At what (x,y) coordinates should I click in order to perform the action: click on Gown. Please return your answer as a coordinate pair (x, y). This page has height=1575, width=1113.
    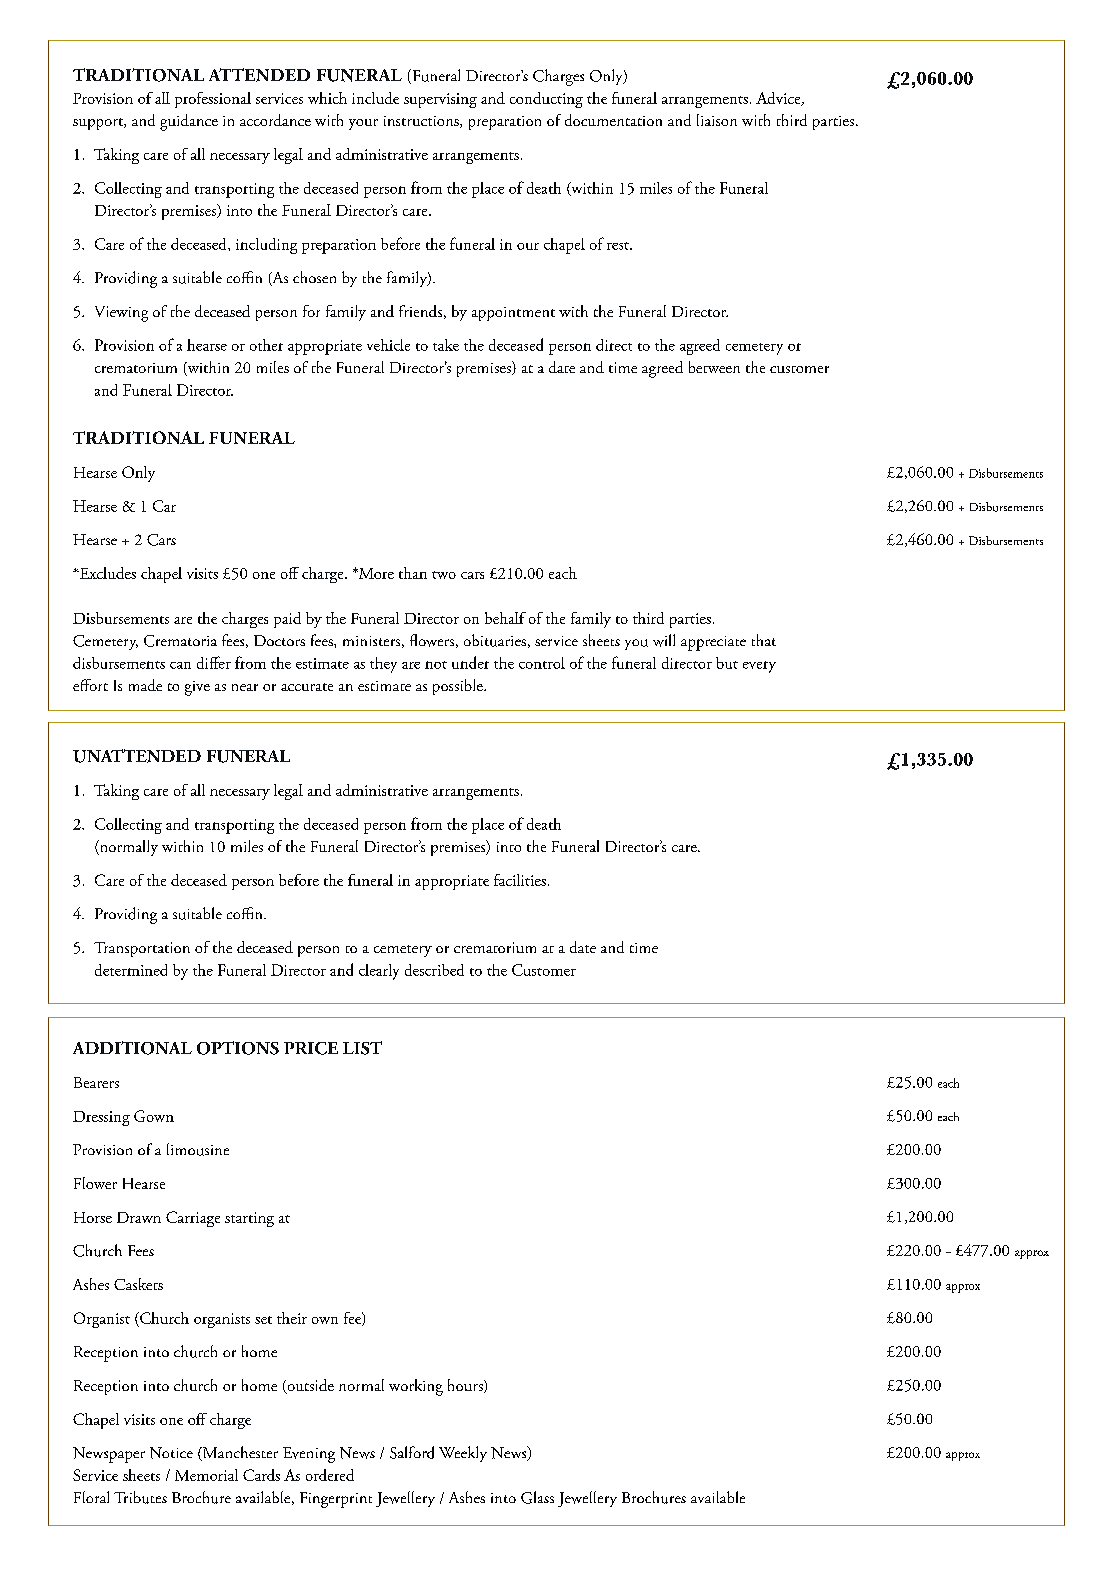
    Looking at the image, I should click on (154, 1116).
